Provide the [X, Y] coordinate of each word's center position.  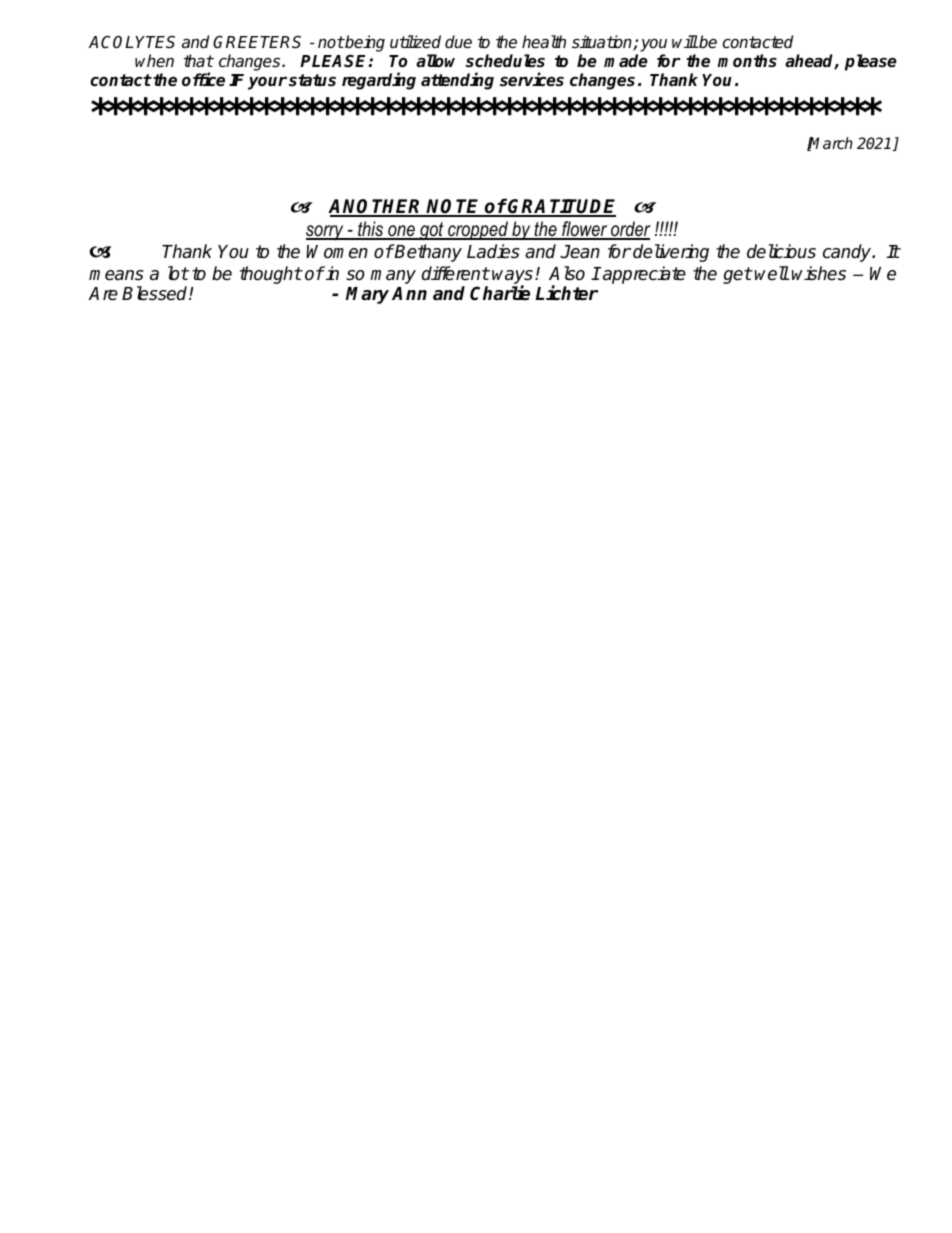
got [432, 231]
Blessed [156, 293]
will [685, 41]
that [199, 60]
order [629, 230]
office [203, 79]
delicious [781, 251]
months [747, 61]
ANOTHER [376, 207]
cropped [478, 230]
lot [178, 273]
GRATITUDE [561, 207]
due [458, 42]
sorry [326, 232]
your [267, 83]
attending [457, 81]
